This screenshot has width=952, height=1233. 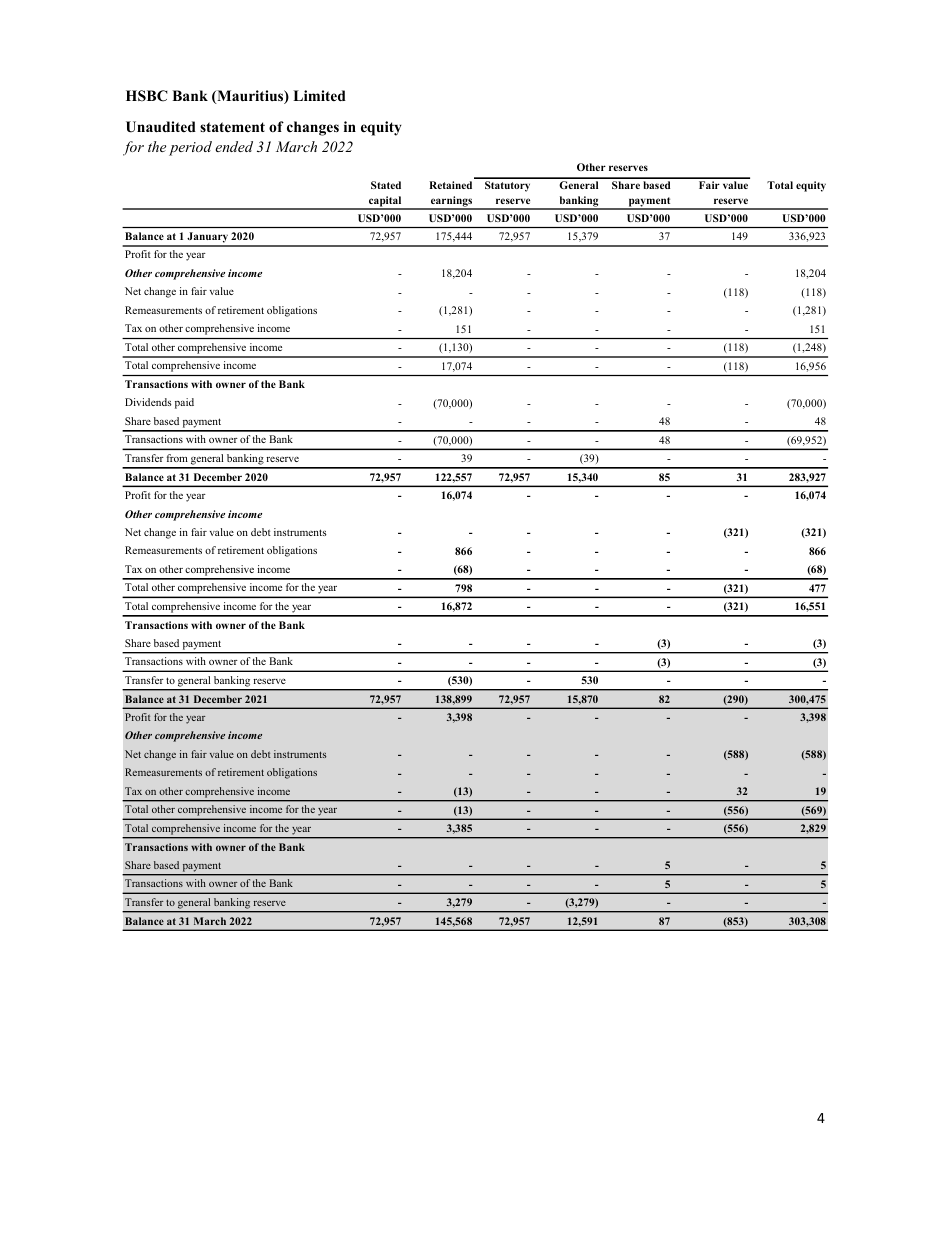 What do you see at coordinates (385, 203) in the screenshot?
I see `capital` at bounding box center [385, 203].
